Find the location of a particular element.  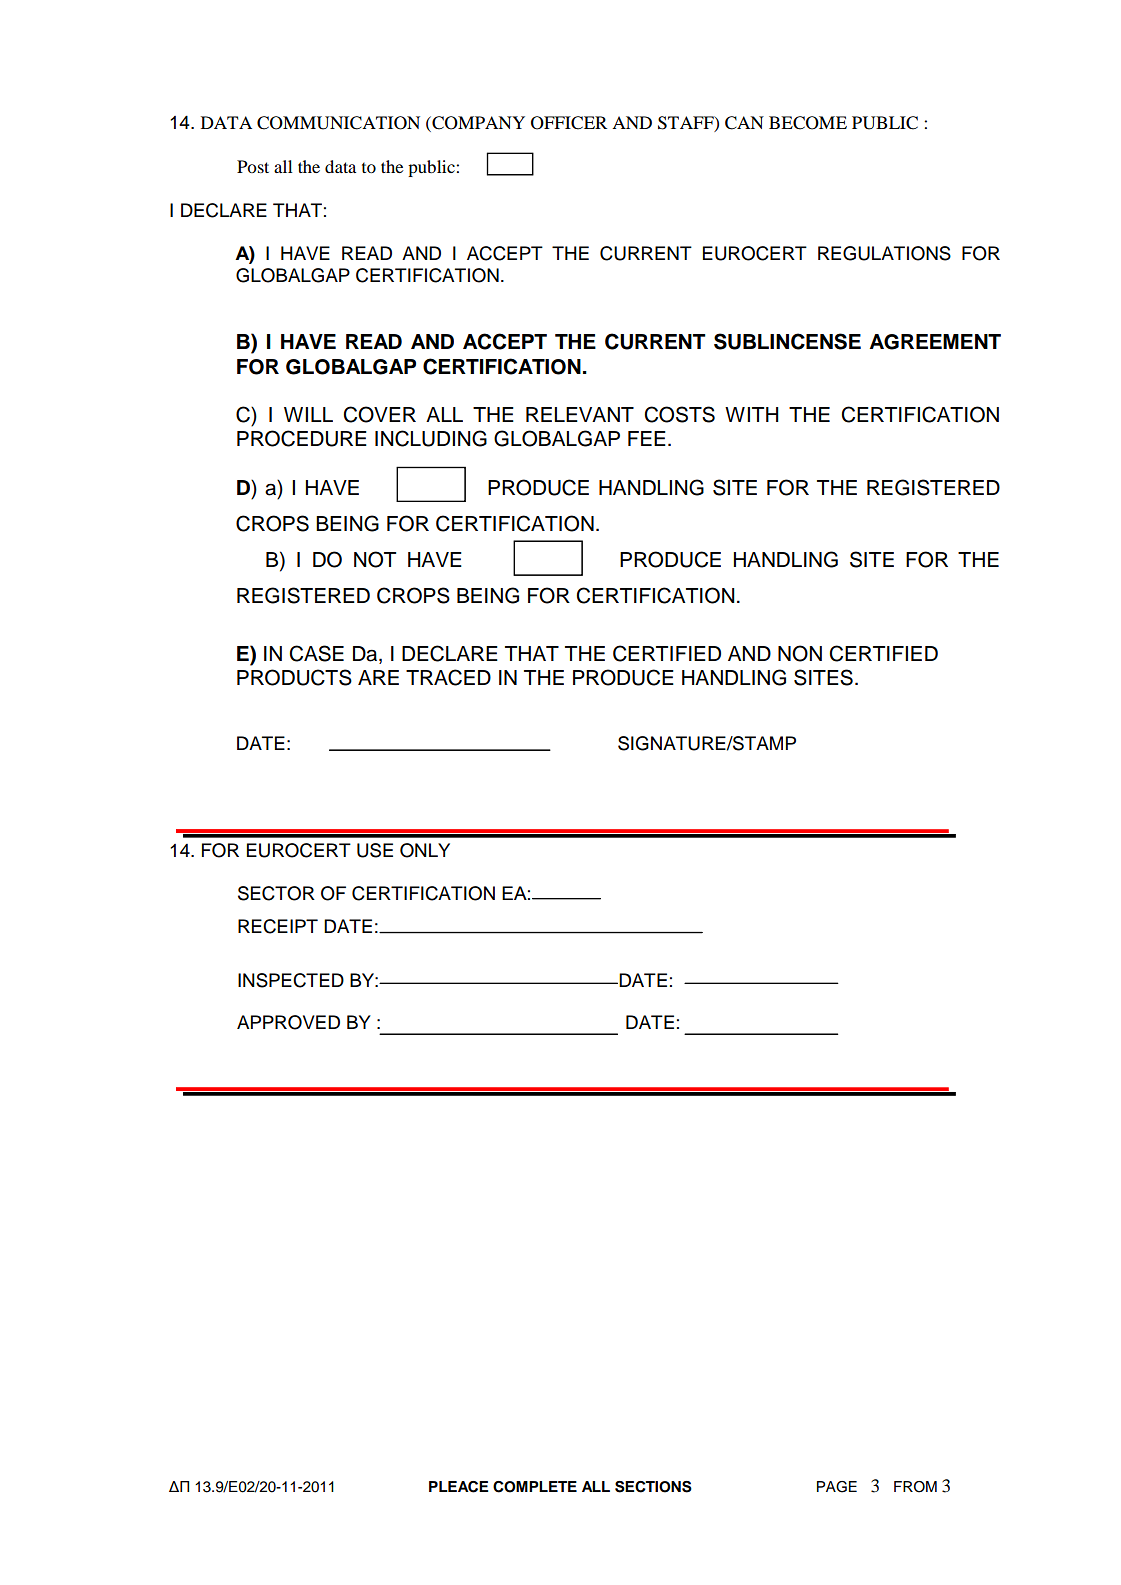

COMMUNICATION is located at coordinates (338, 123).
